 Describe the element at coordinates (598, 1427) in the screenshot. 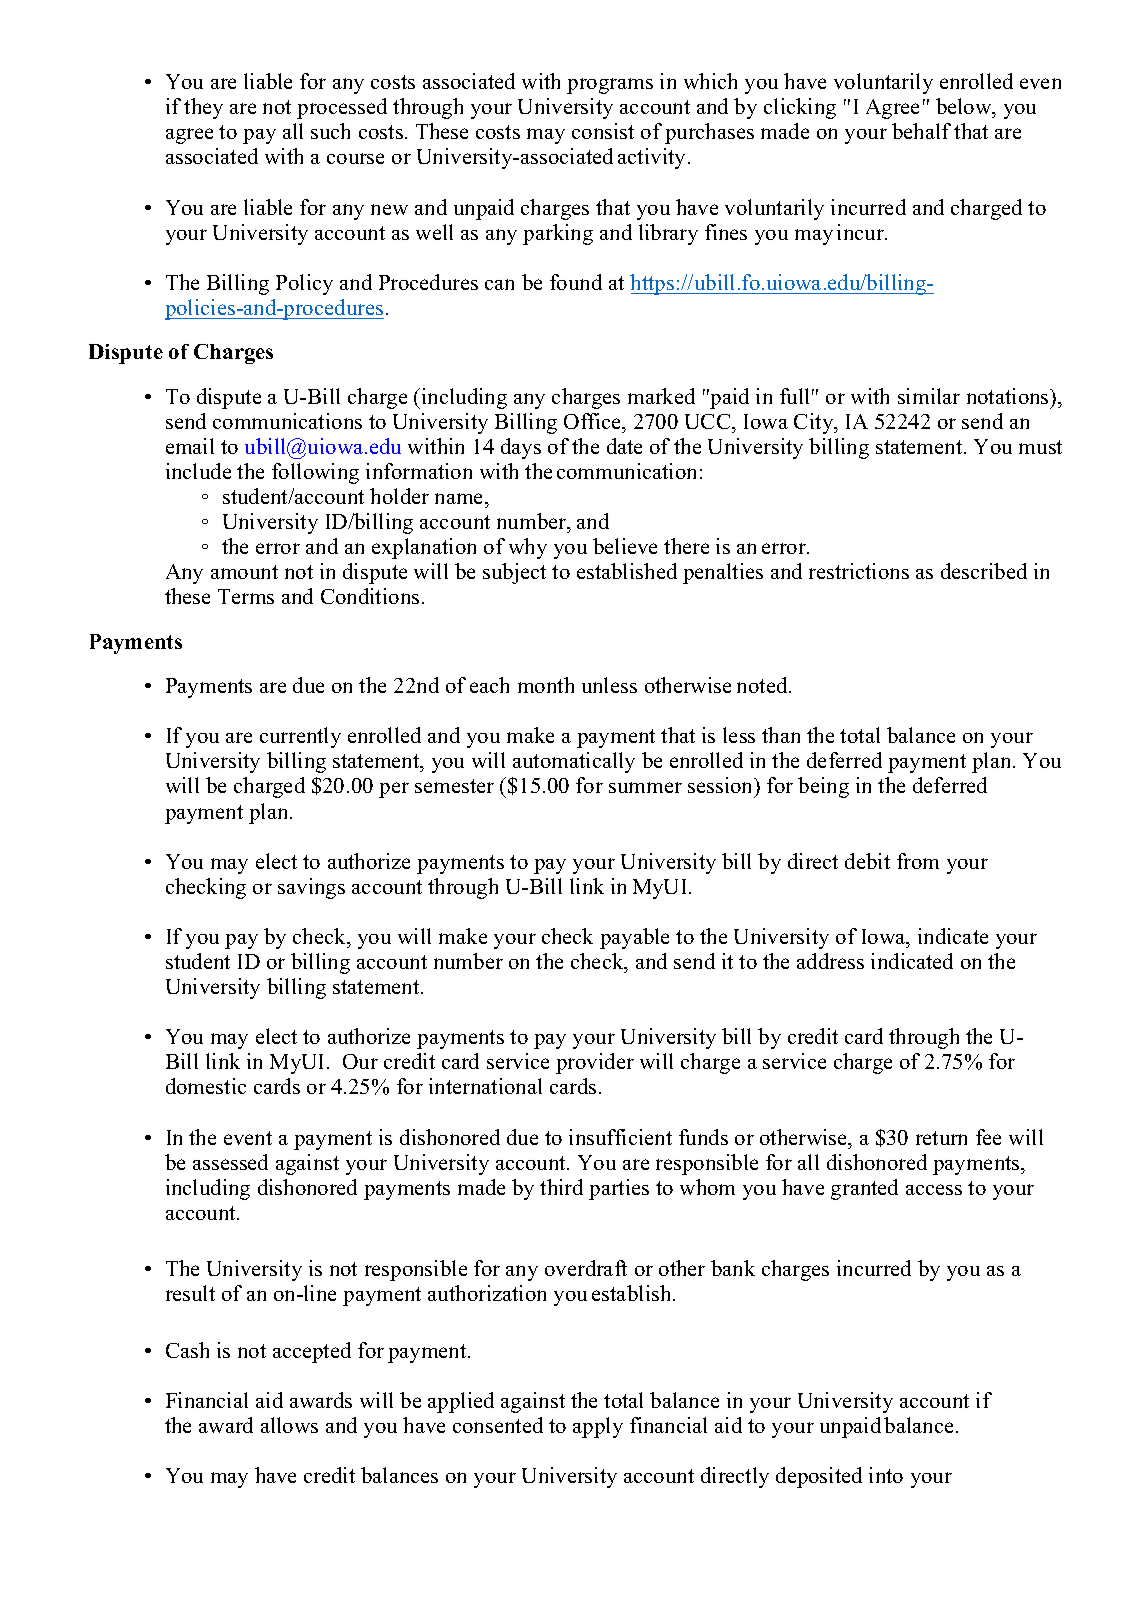

I see `apply` at that location.
